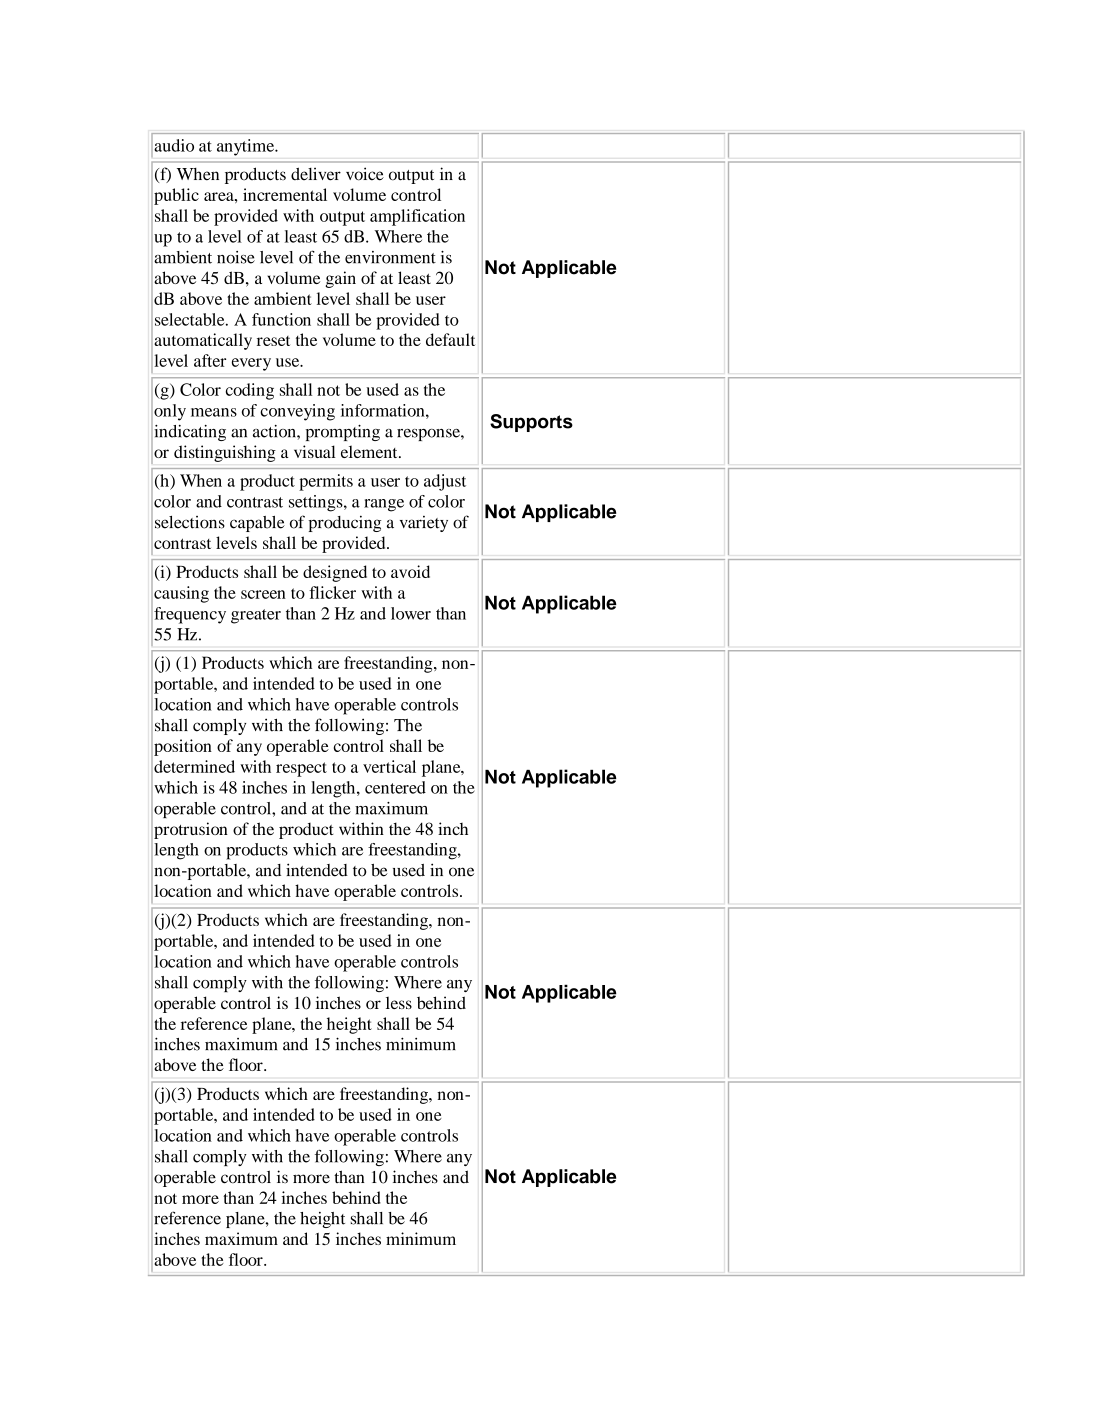 This image has height=1428, width=1103. What do you see at coordinates (389, 766) in the image?
I see `vertical` at bounding box center [389, 766].
